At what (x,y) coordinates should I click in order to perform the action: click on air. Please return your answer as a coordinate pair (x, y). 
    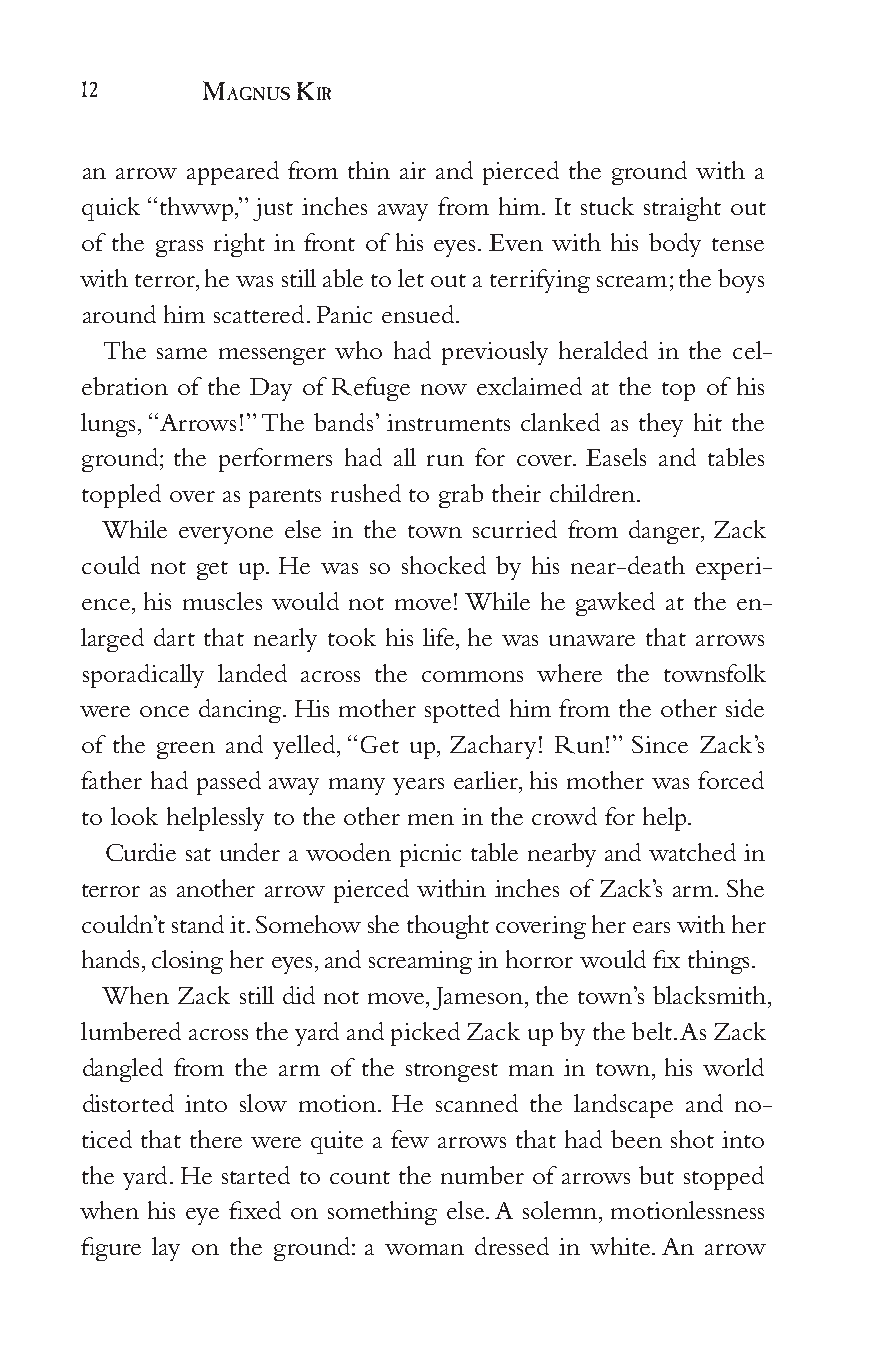
    Looking at the image, I should click on (413, 170).
